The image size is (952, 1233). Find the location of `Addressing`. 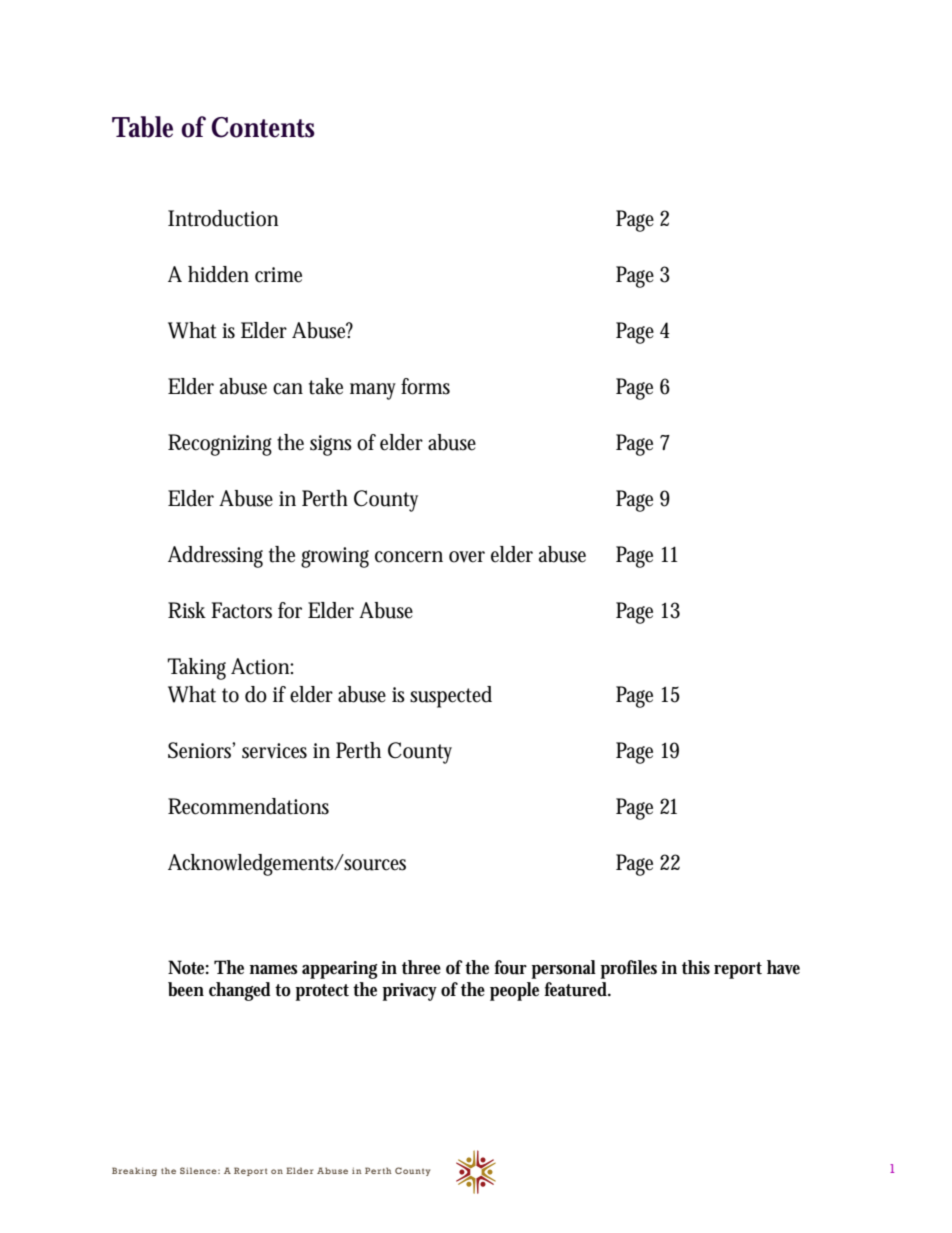

Addressing is located at coordinates (215, 557).
